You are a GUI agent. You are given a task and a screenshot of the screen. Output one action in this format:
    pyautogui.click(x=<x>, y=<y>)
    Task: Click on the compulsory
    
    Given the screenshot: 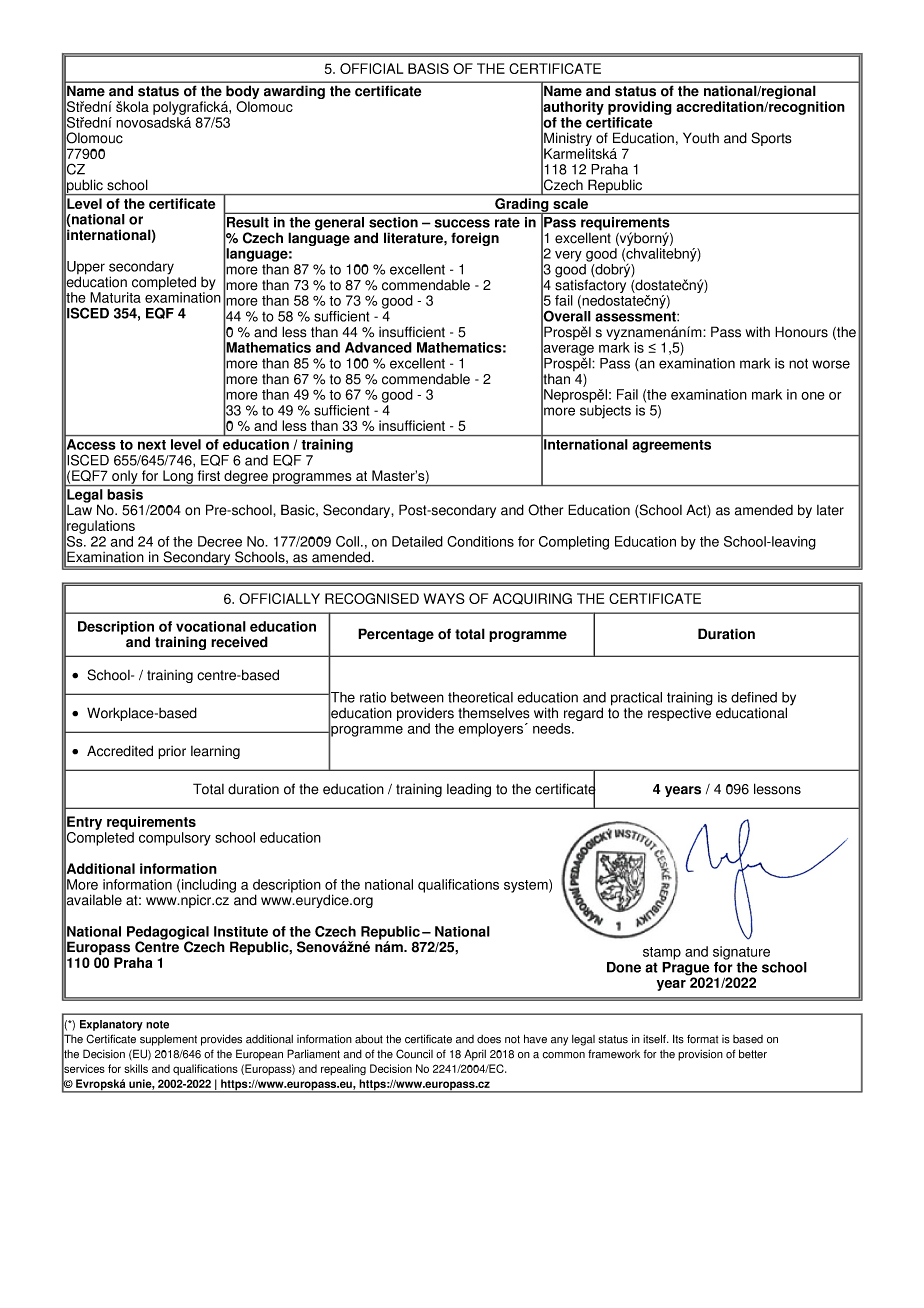 What is the action you would take?
    pyautogui.click(x=175, y=839)
